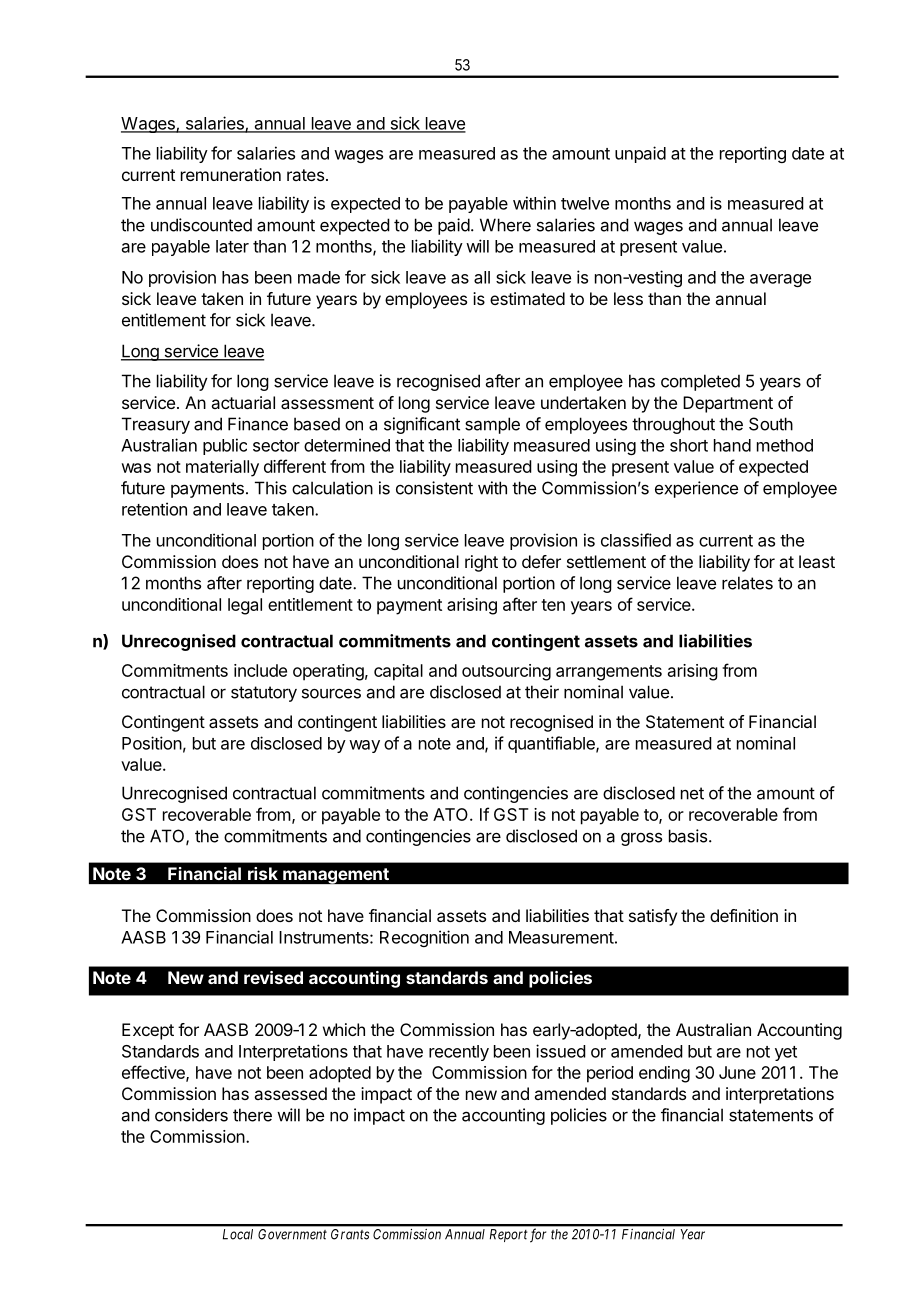 The height and width of the screenshot is (1308, 924). I want to click on right, so click(481, 563).
